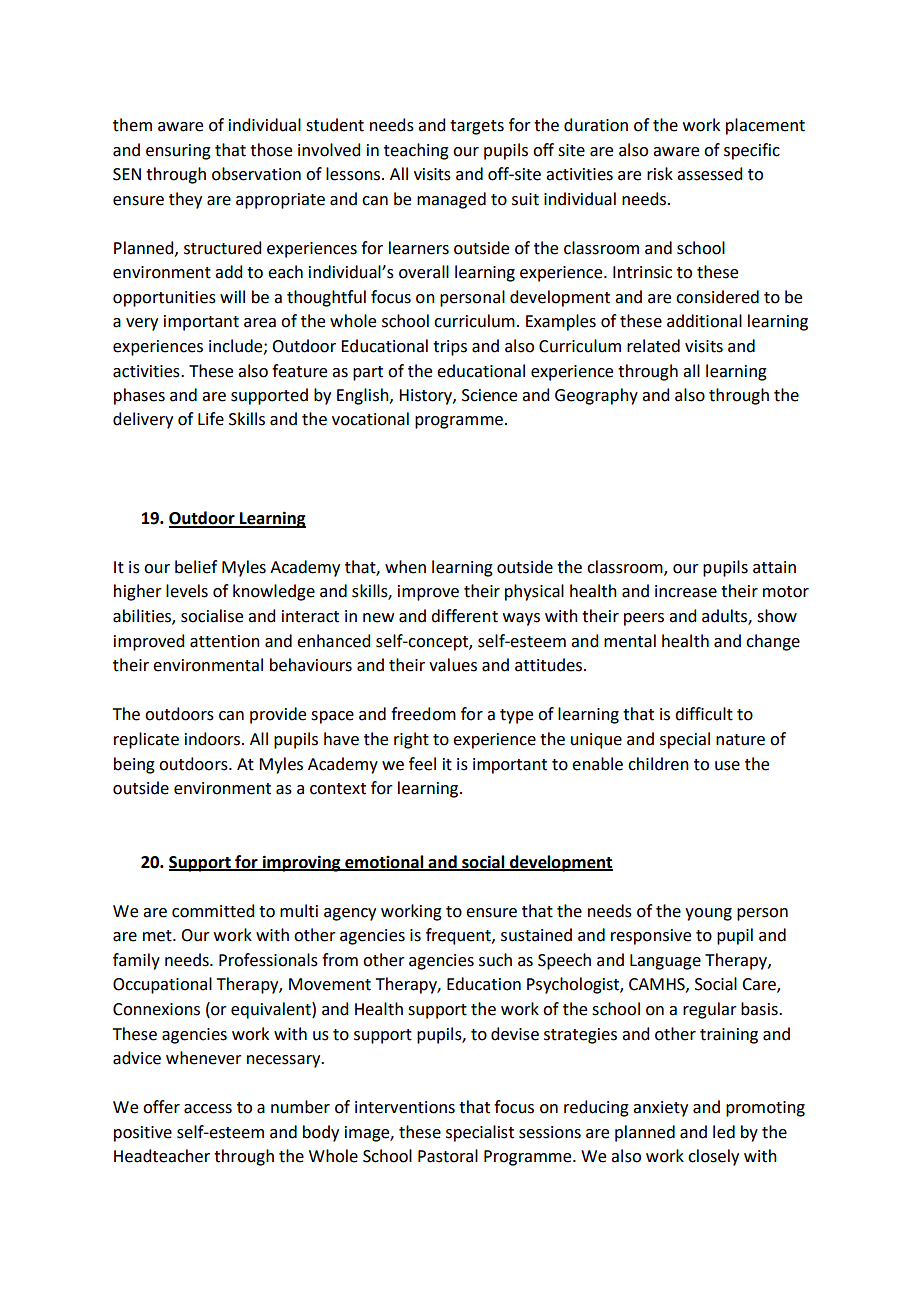 The width and height of the page is (924, 1308). Describe the element at coordinates (178, 152) in the page. I see `ensuring` at that location.
